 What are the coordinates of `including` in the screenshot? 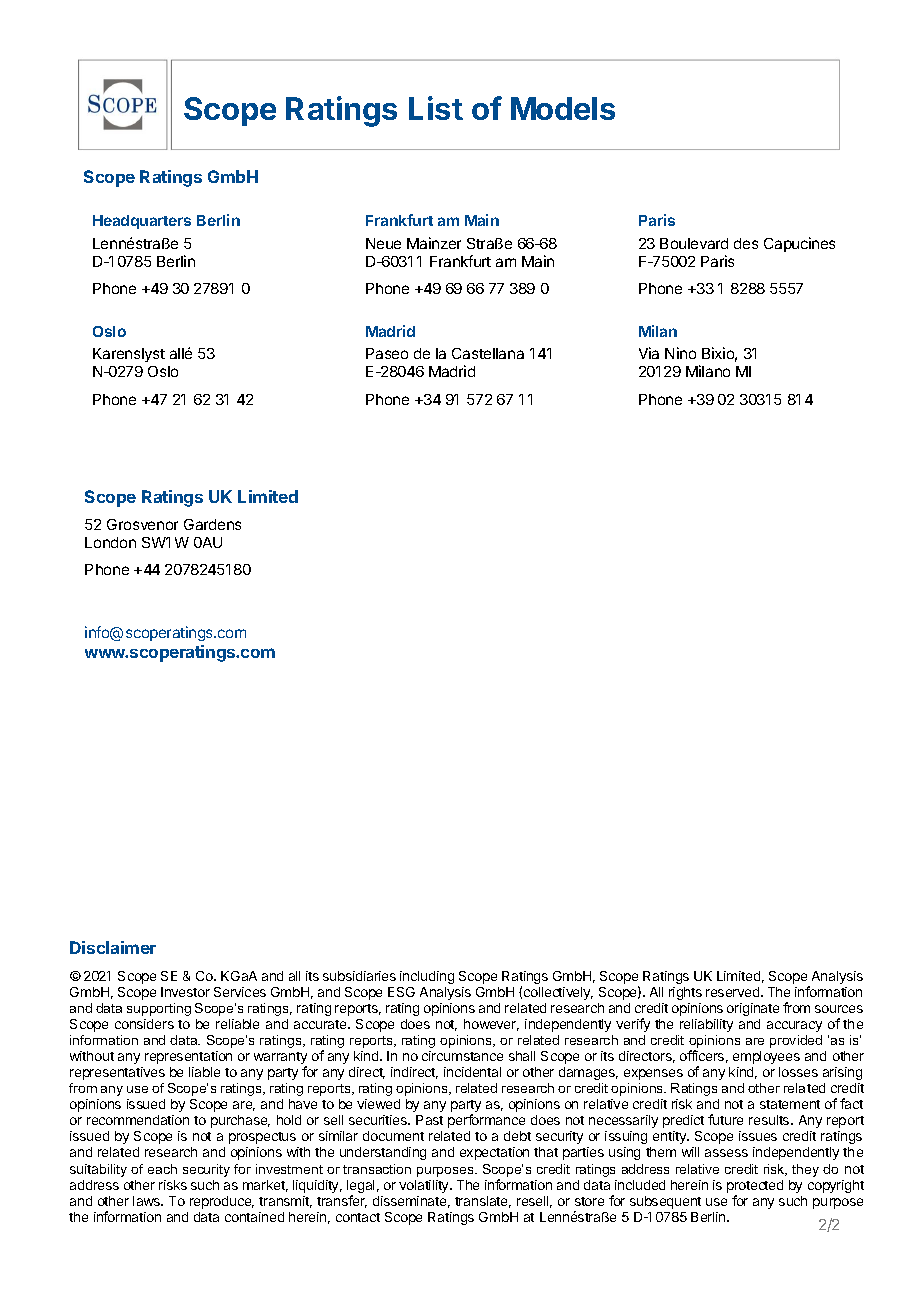 It's located at (427, 977).
